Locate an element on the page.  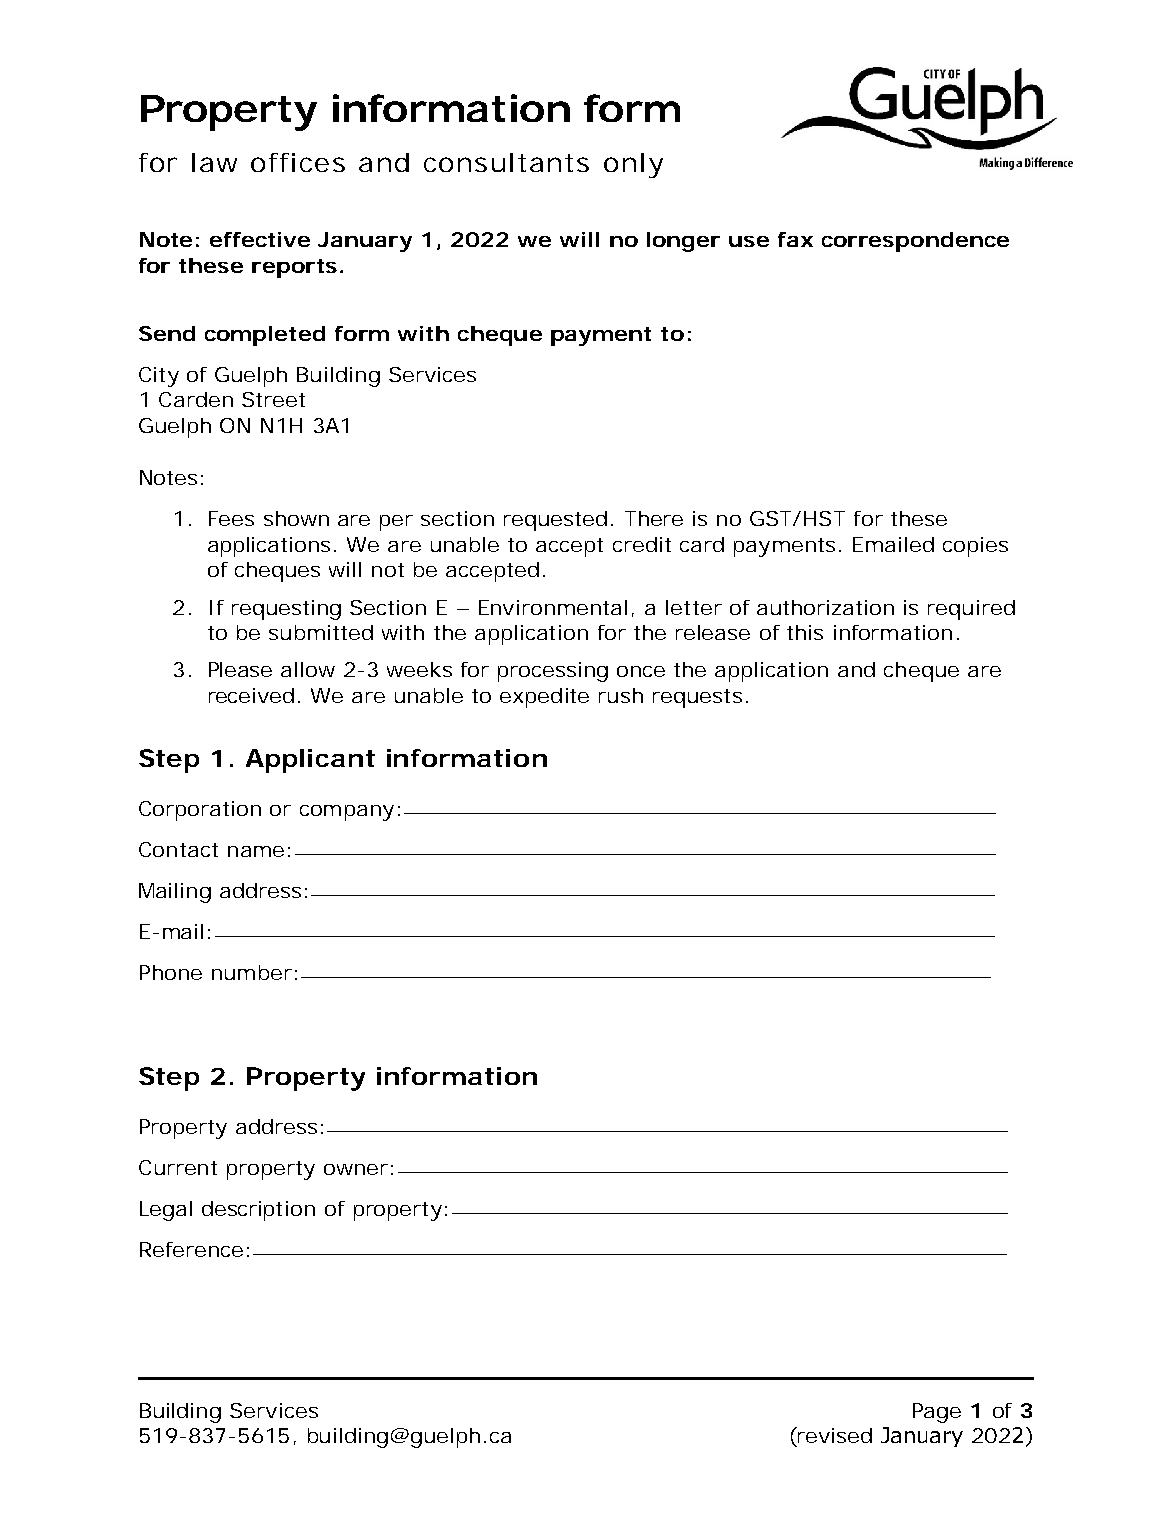
correspondence is located at coordinates (915, 242).
